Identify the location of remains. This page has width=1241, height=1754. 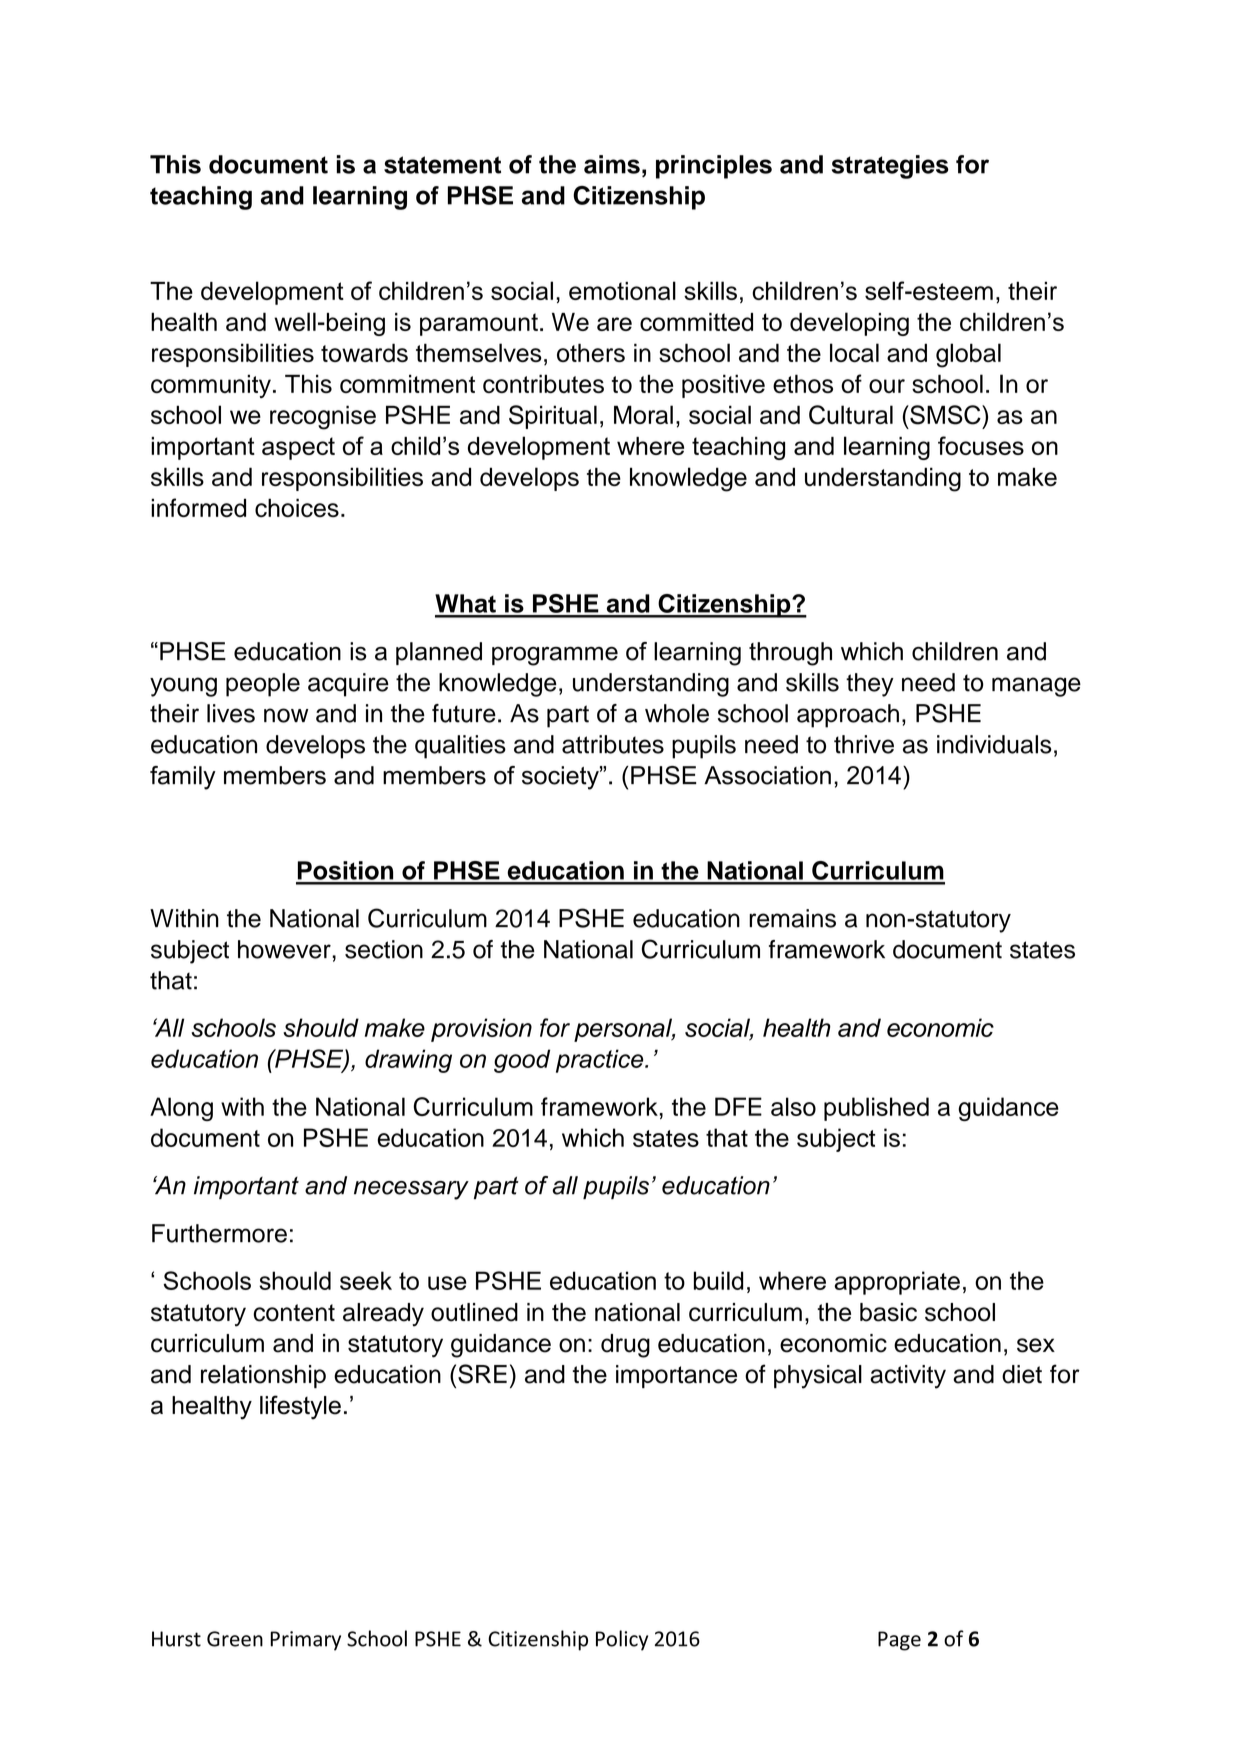
(792, 918).
